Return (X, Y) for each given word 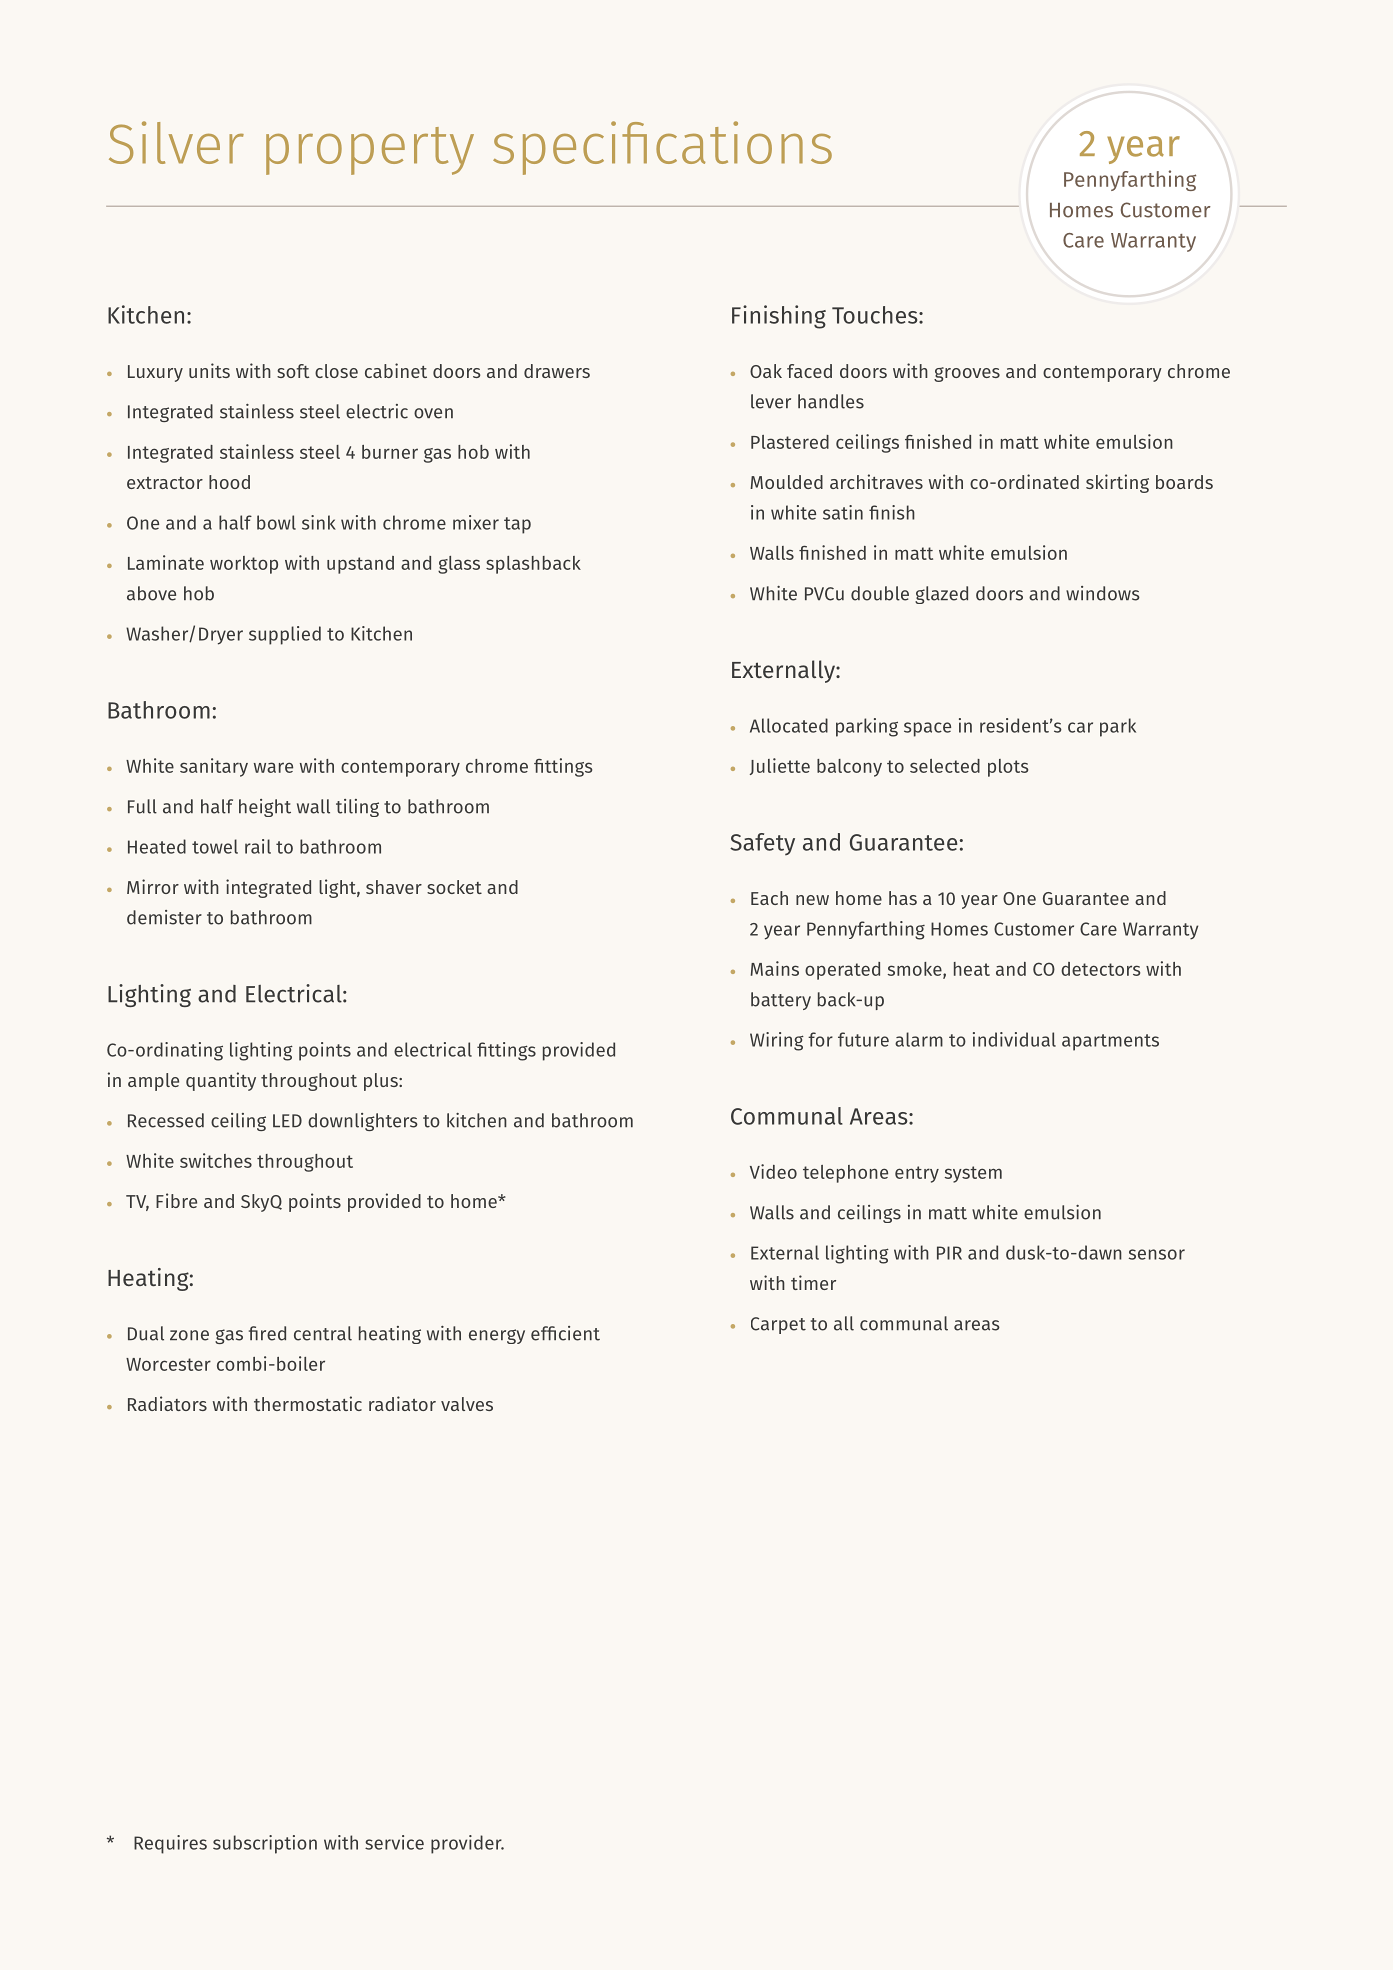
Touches (876, 315)
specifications (662, 148)
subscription (265, 1844)
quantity (221, 1081)
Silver (176, 142)
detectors (1100, 969)
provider (467, 1844)
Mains (775, 968)
